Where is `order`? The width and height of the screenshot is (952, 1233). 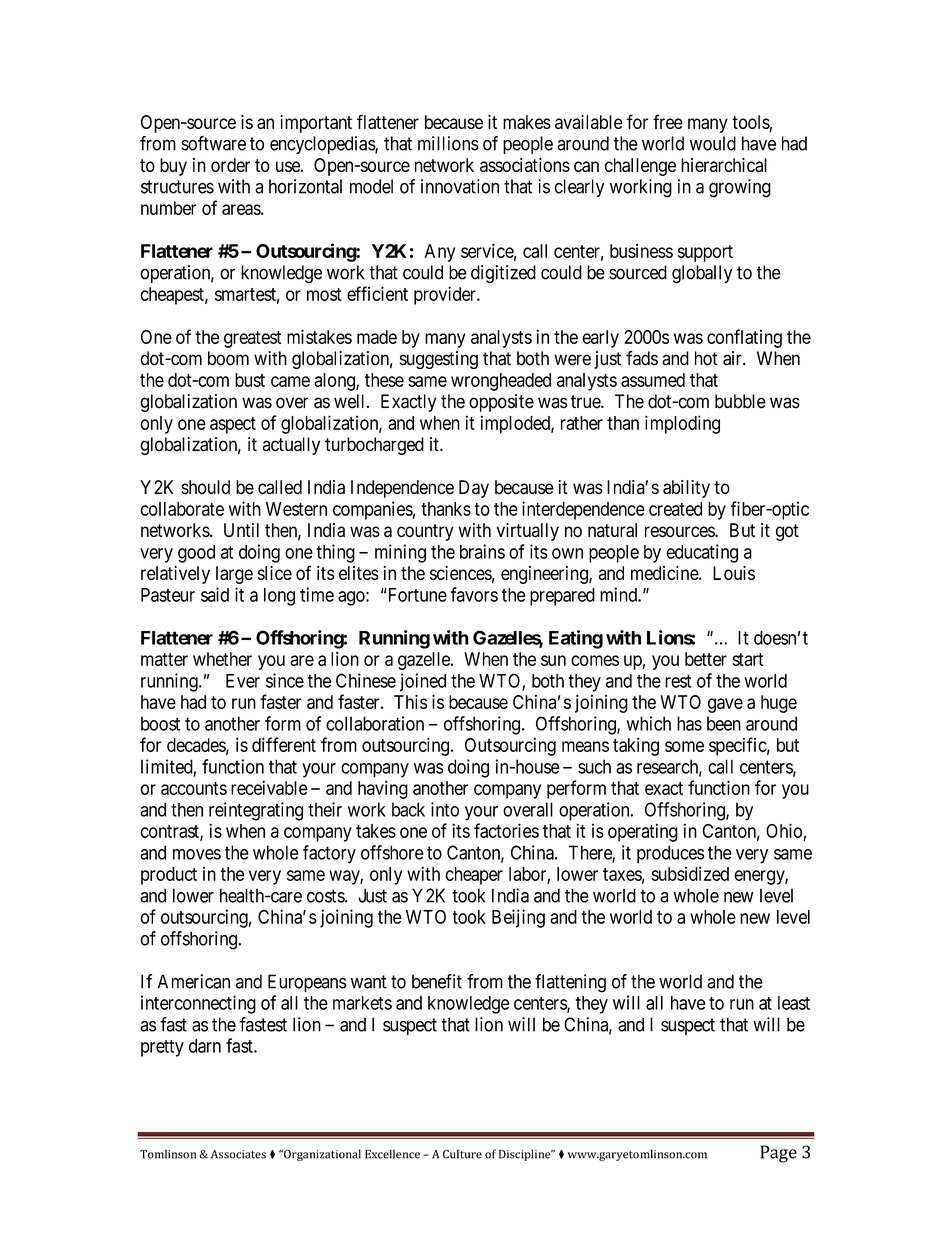
order is located at coordinates (230, 165).
